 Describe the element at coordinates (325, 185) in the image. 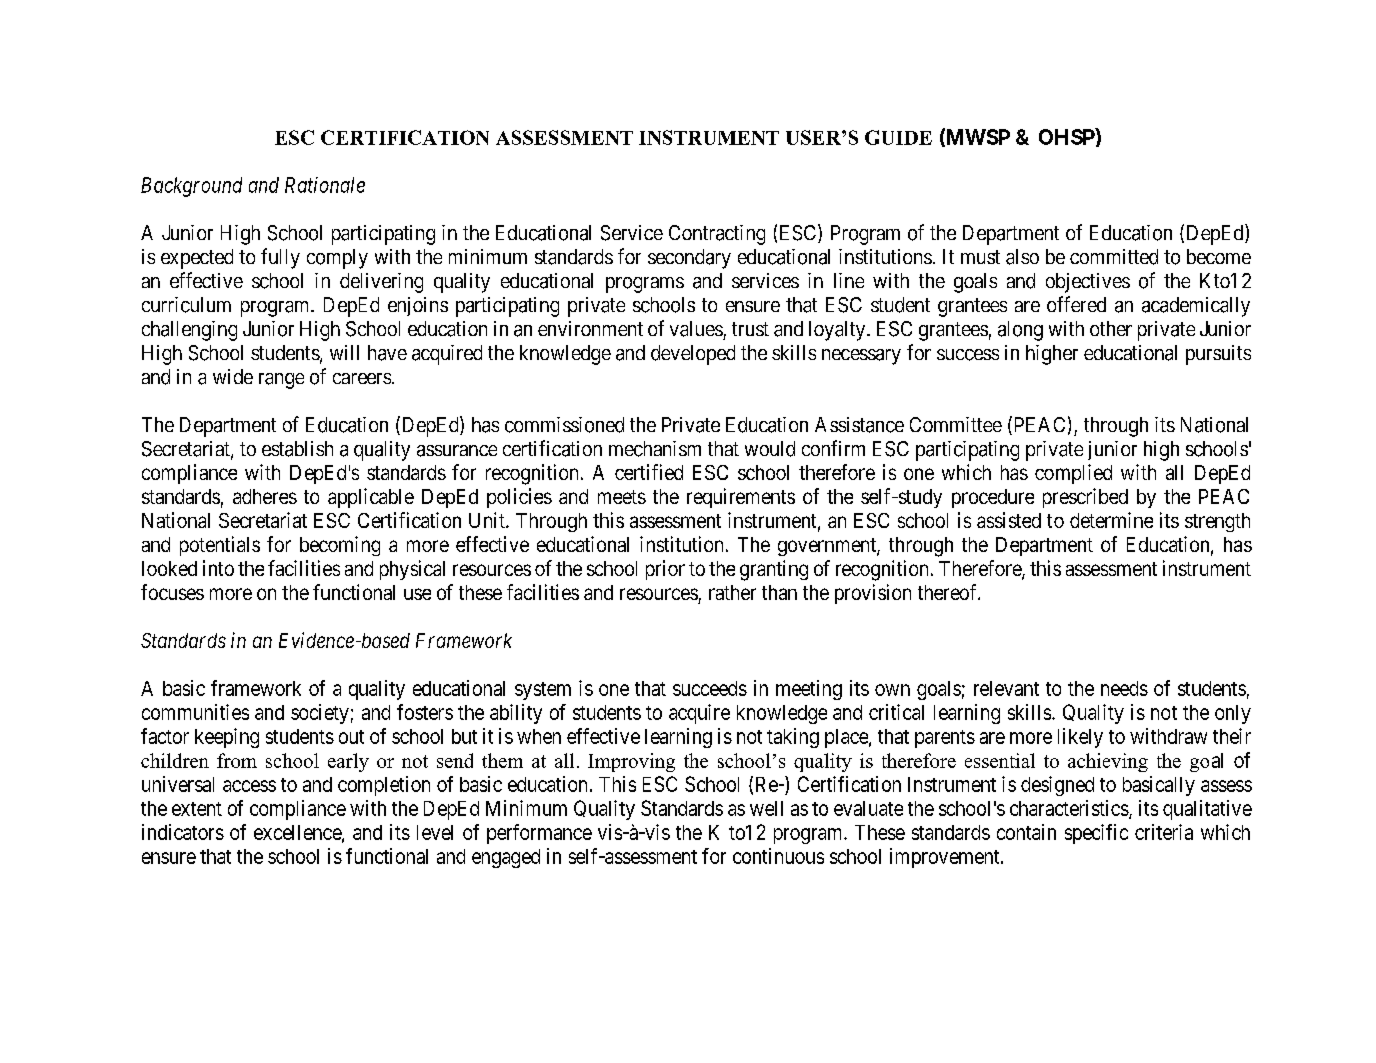

I see `Rationale` at that location.
